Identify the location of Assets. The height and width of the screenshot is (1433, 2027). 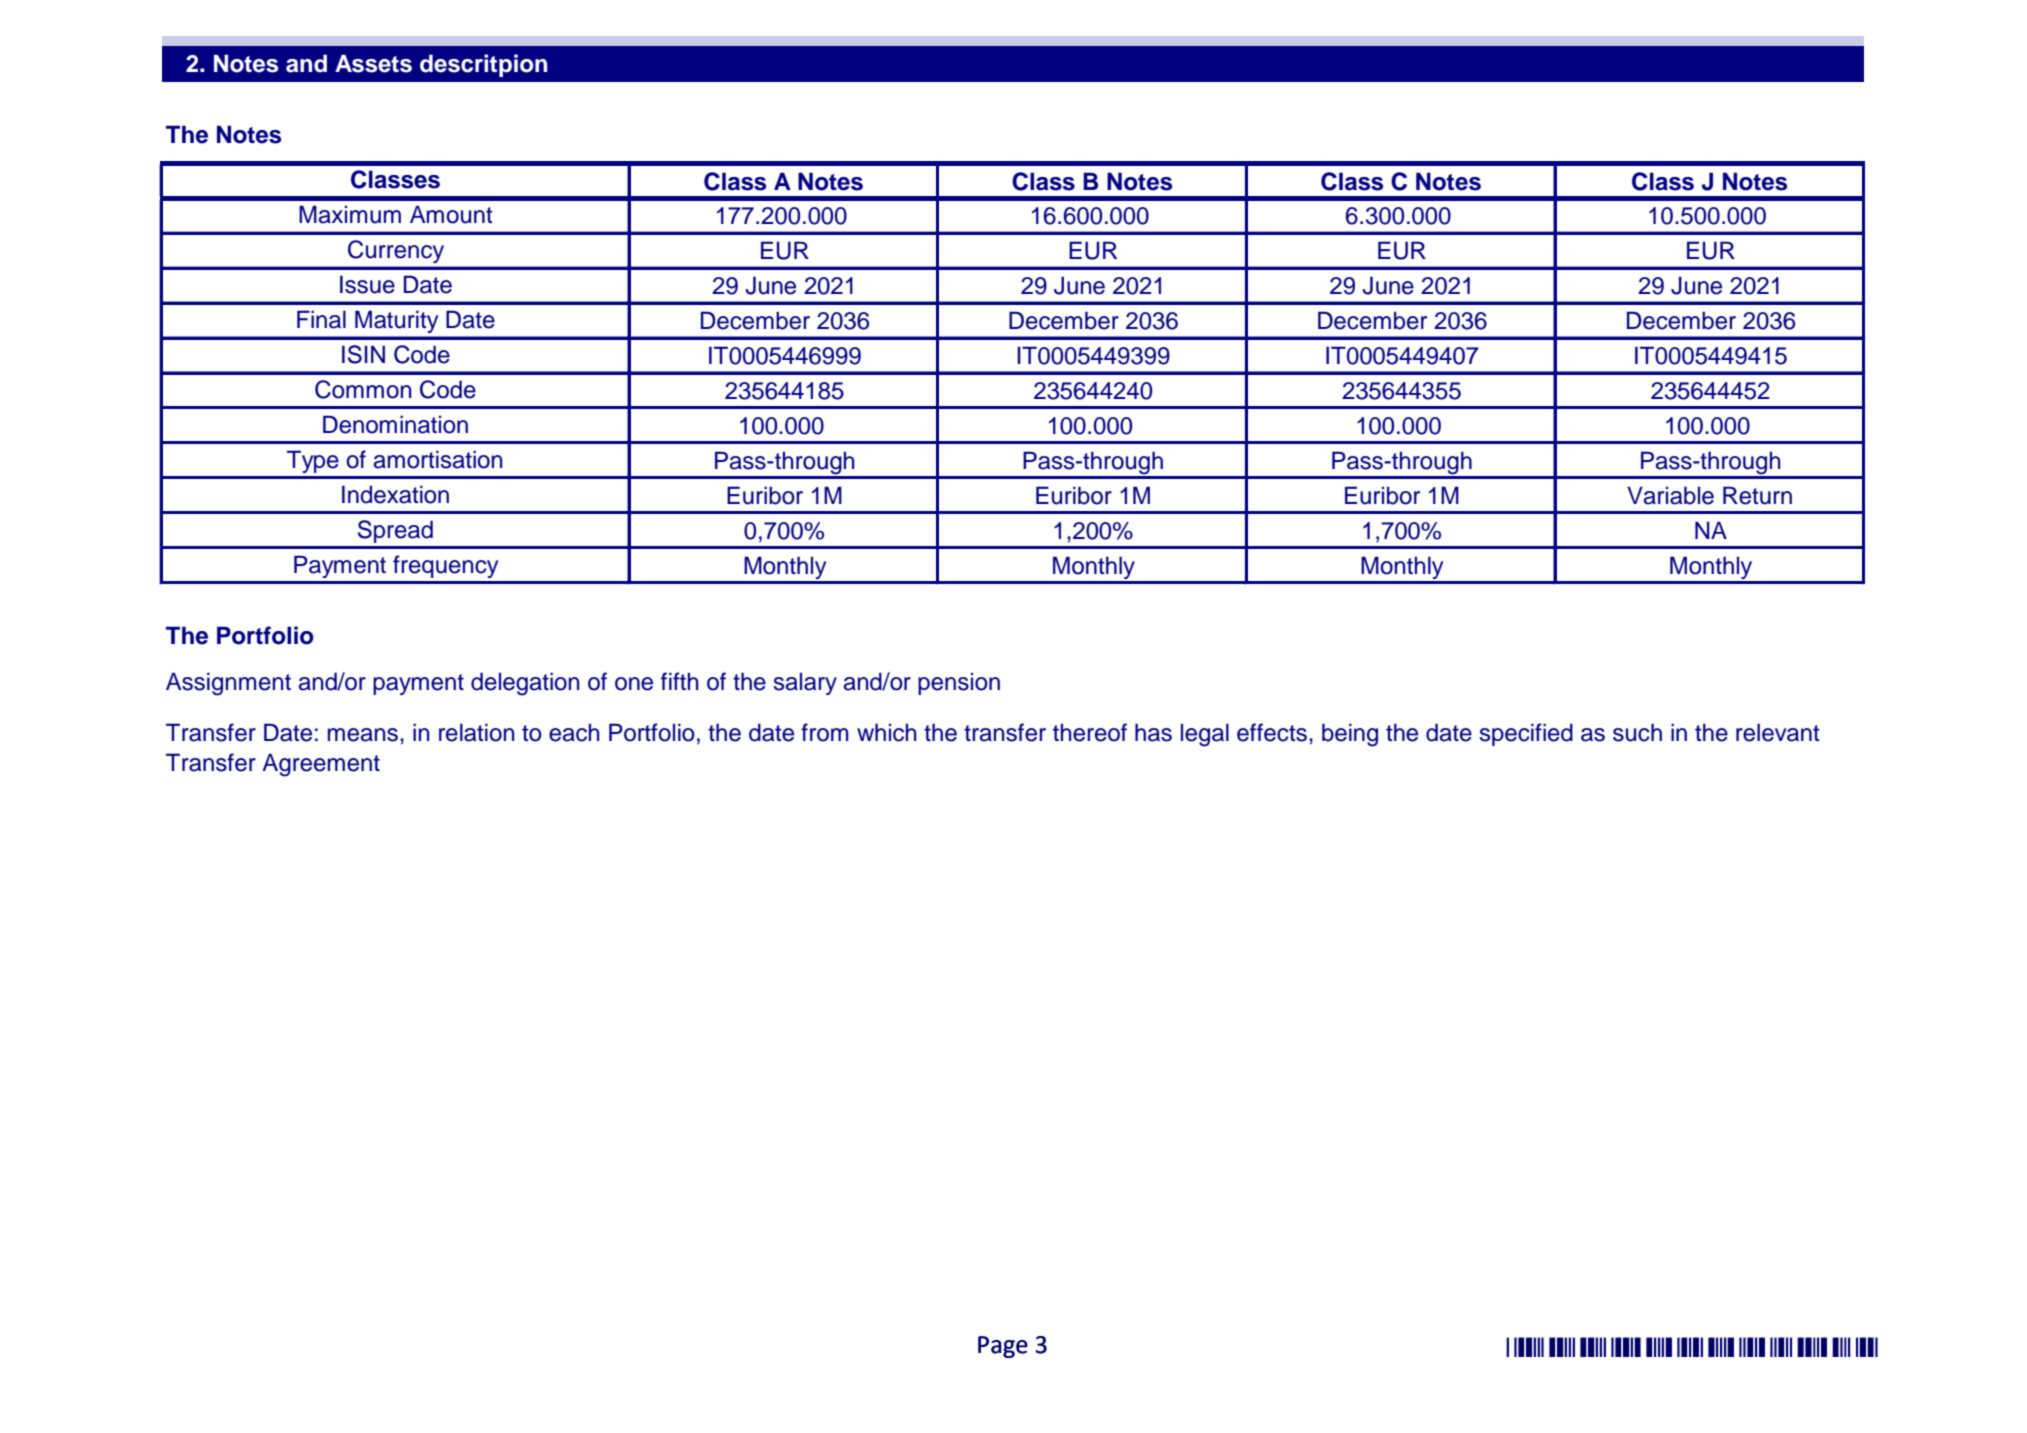
(373, 63).
